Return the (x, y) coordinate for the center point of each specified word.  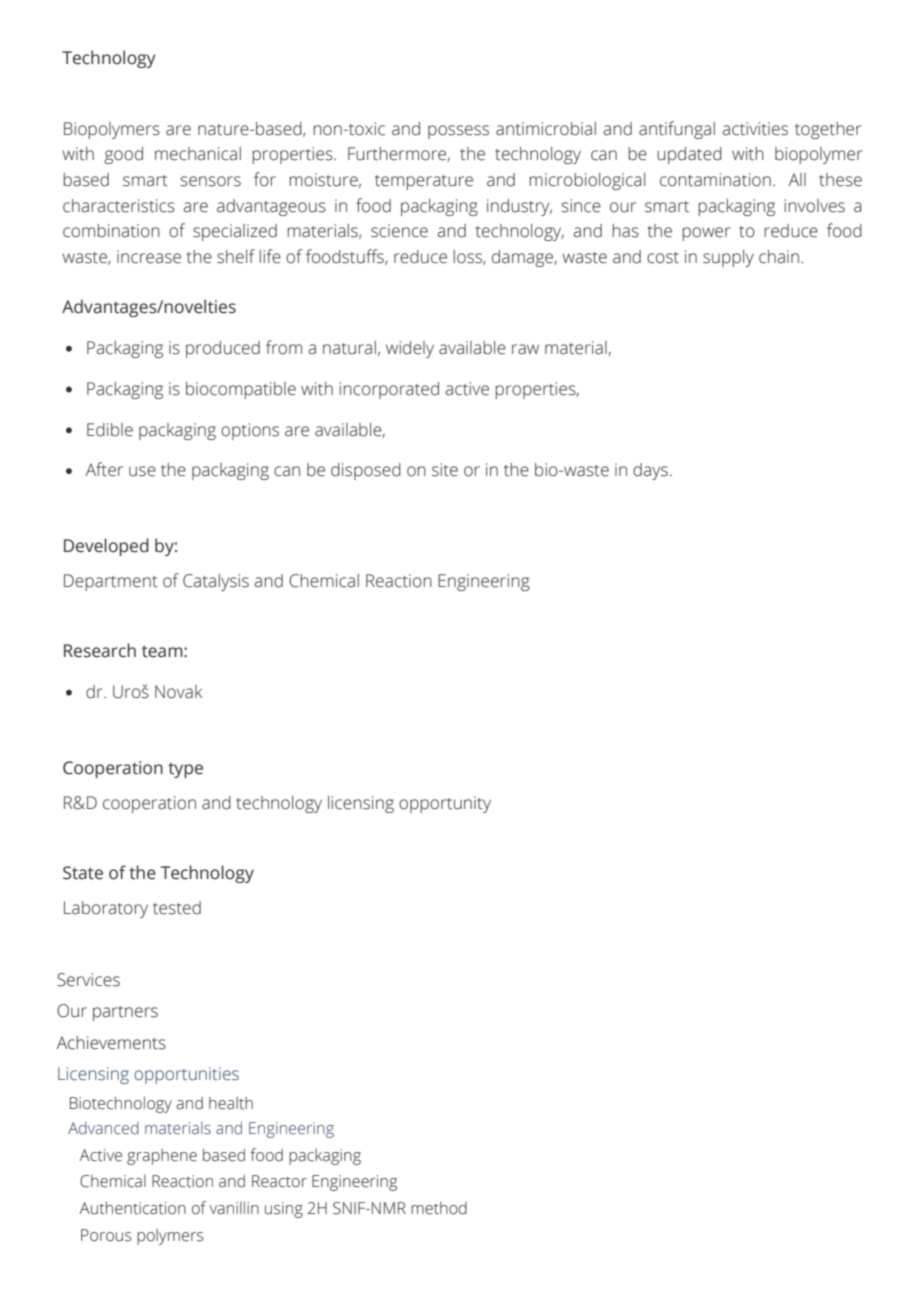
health (231, 1103)
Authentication (132, 1208)
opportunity (445, 804)
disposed (366, 471)
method (439, 1208)
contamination (715, 180)
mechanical (198, 154)
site (445, 470)
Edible (110, 430)
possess (458, 132)
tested (177, 908)
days (650, 471)
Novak (178, 692)
